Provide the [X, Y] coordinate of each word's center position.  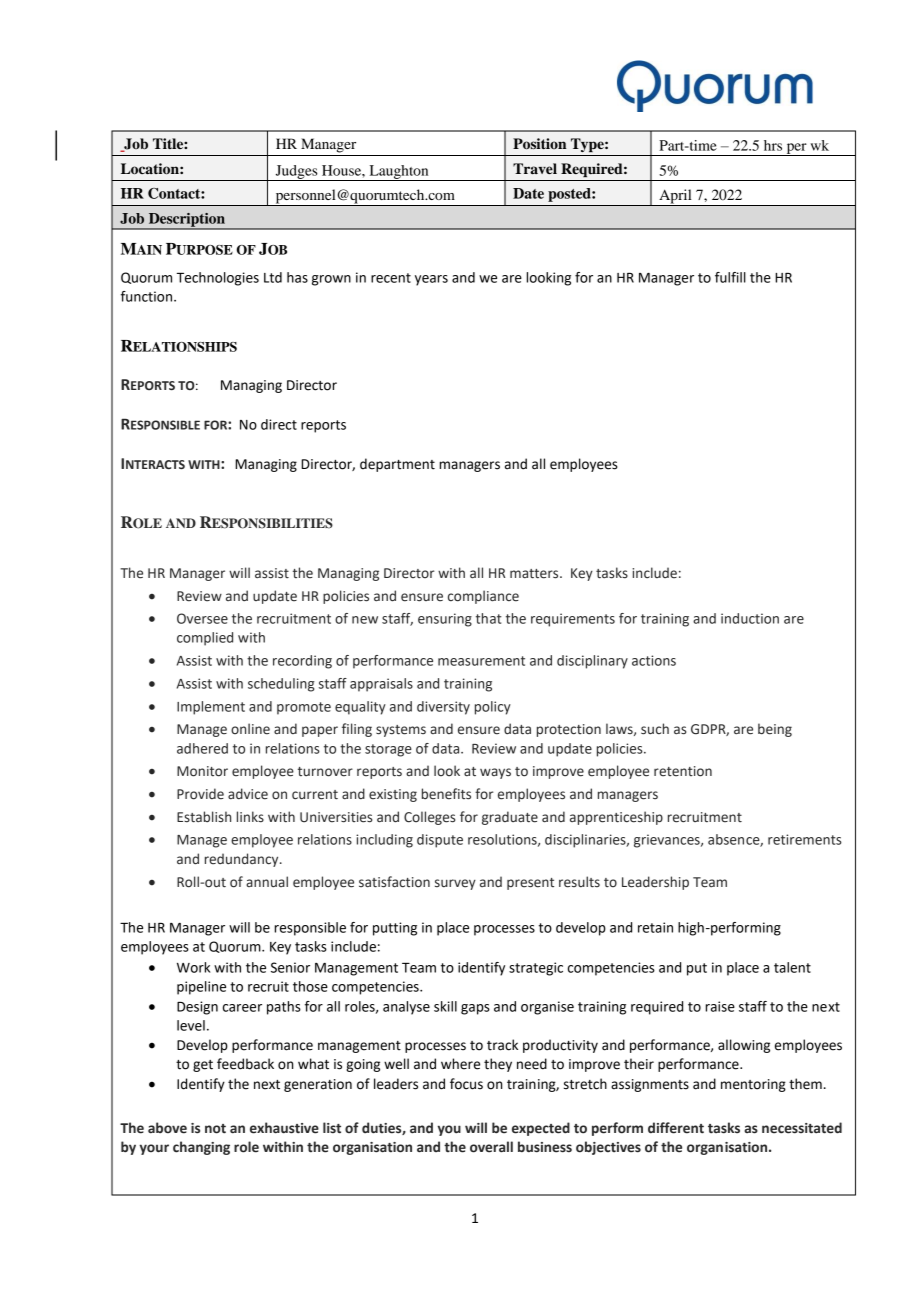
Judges [296, 173]
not [215, 1129]
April [675, 197]
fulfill [730, 277]
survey [455, 884]
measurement [481, 661]
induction [750, 618]
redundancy [243, 860]
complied [205, 639]
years [431, 280]
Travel [535, 169]
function [146, 296]
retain [655, 927]
